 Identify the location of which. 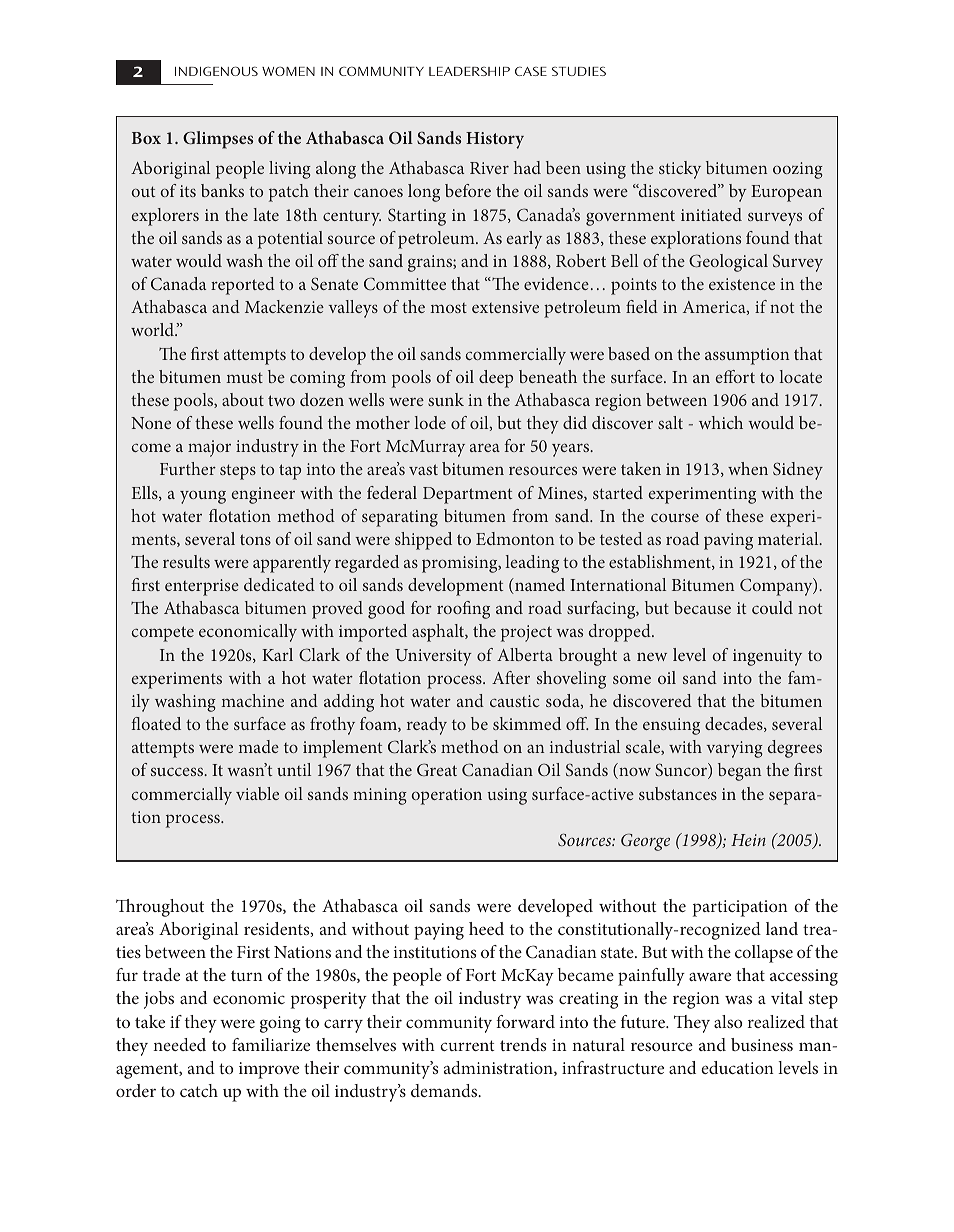
(721, 422).
